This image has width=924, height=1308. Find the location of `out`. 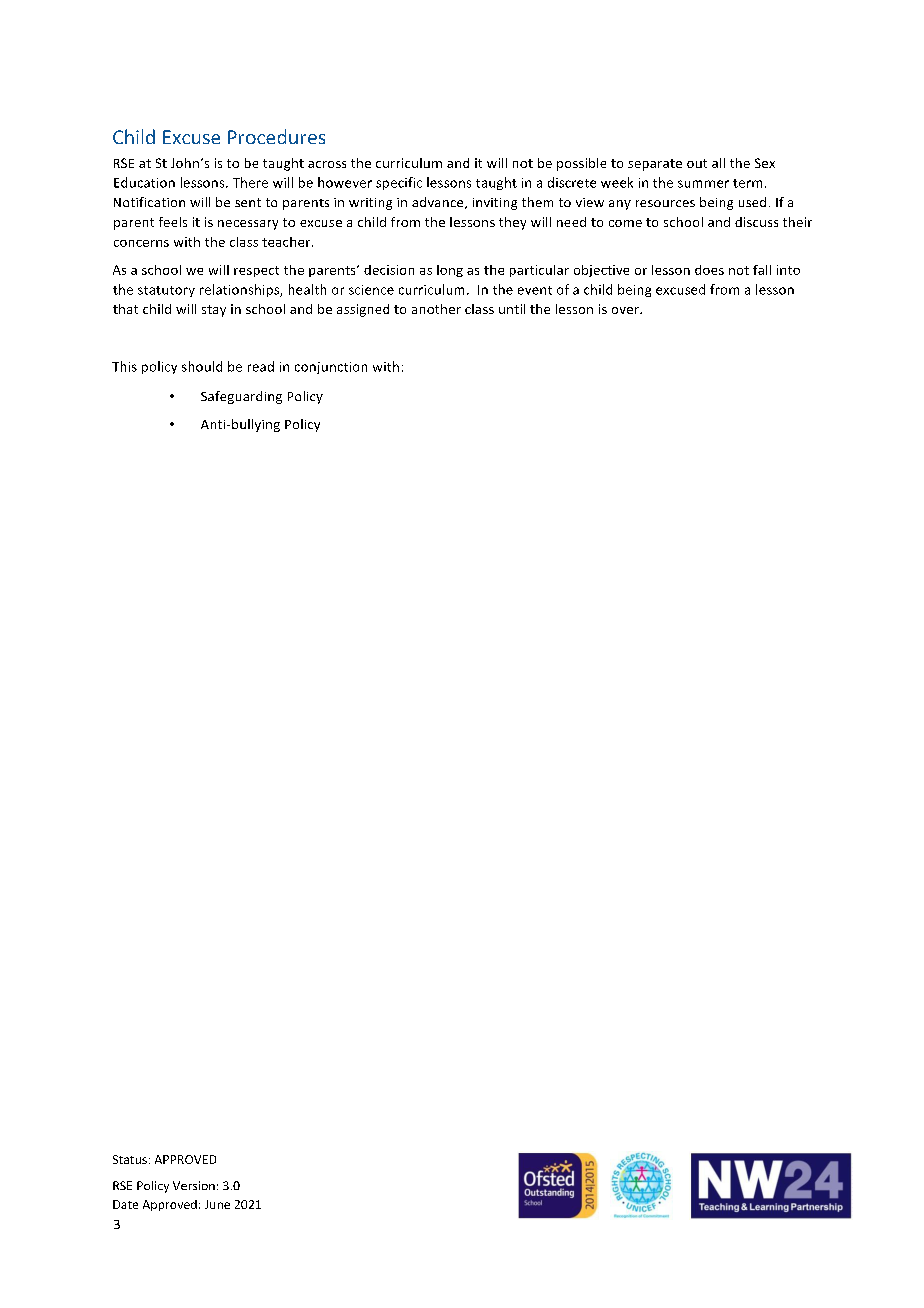

out is located at coordinates (697, 163).
